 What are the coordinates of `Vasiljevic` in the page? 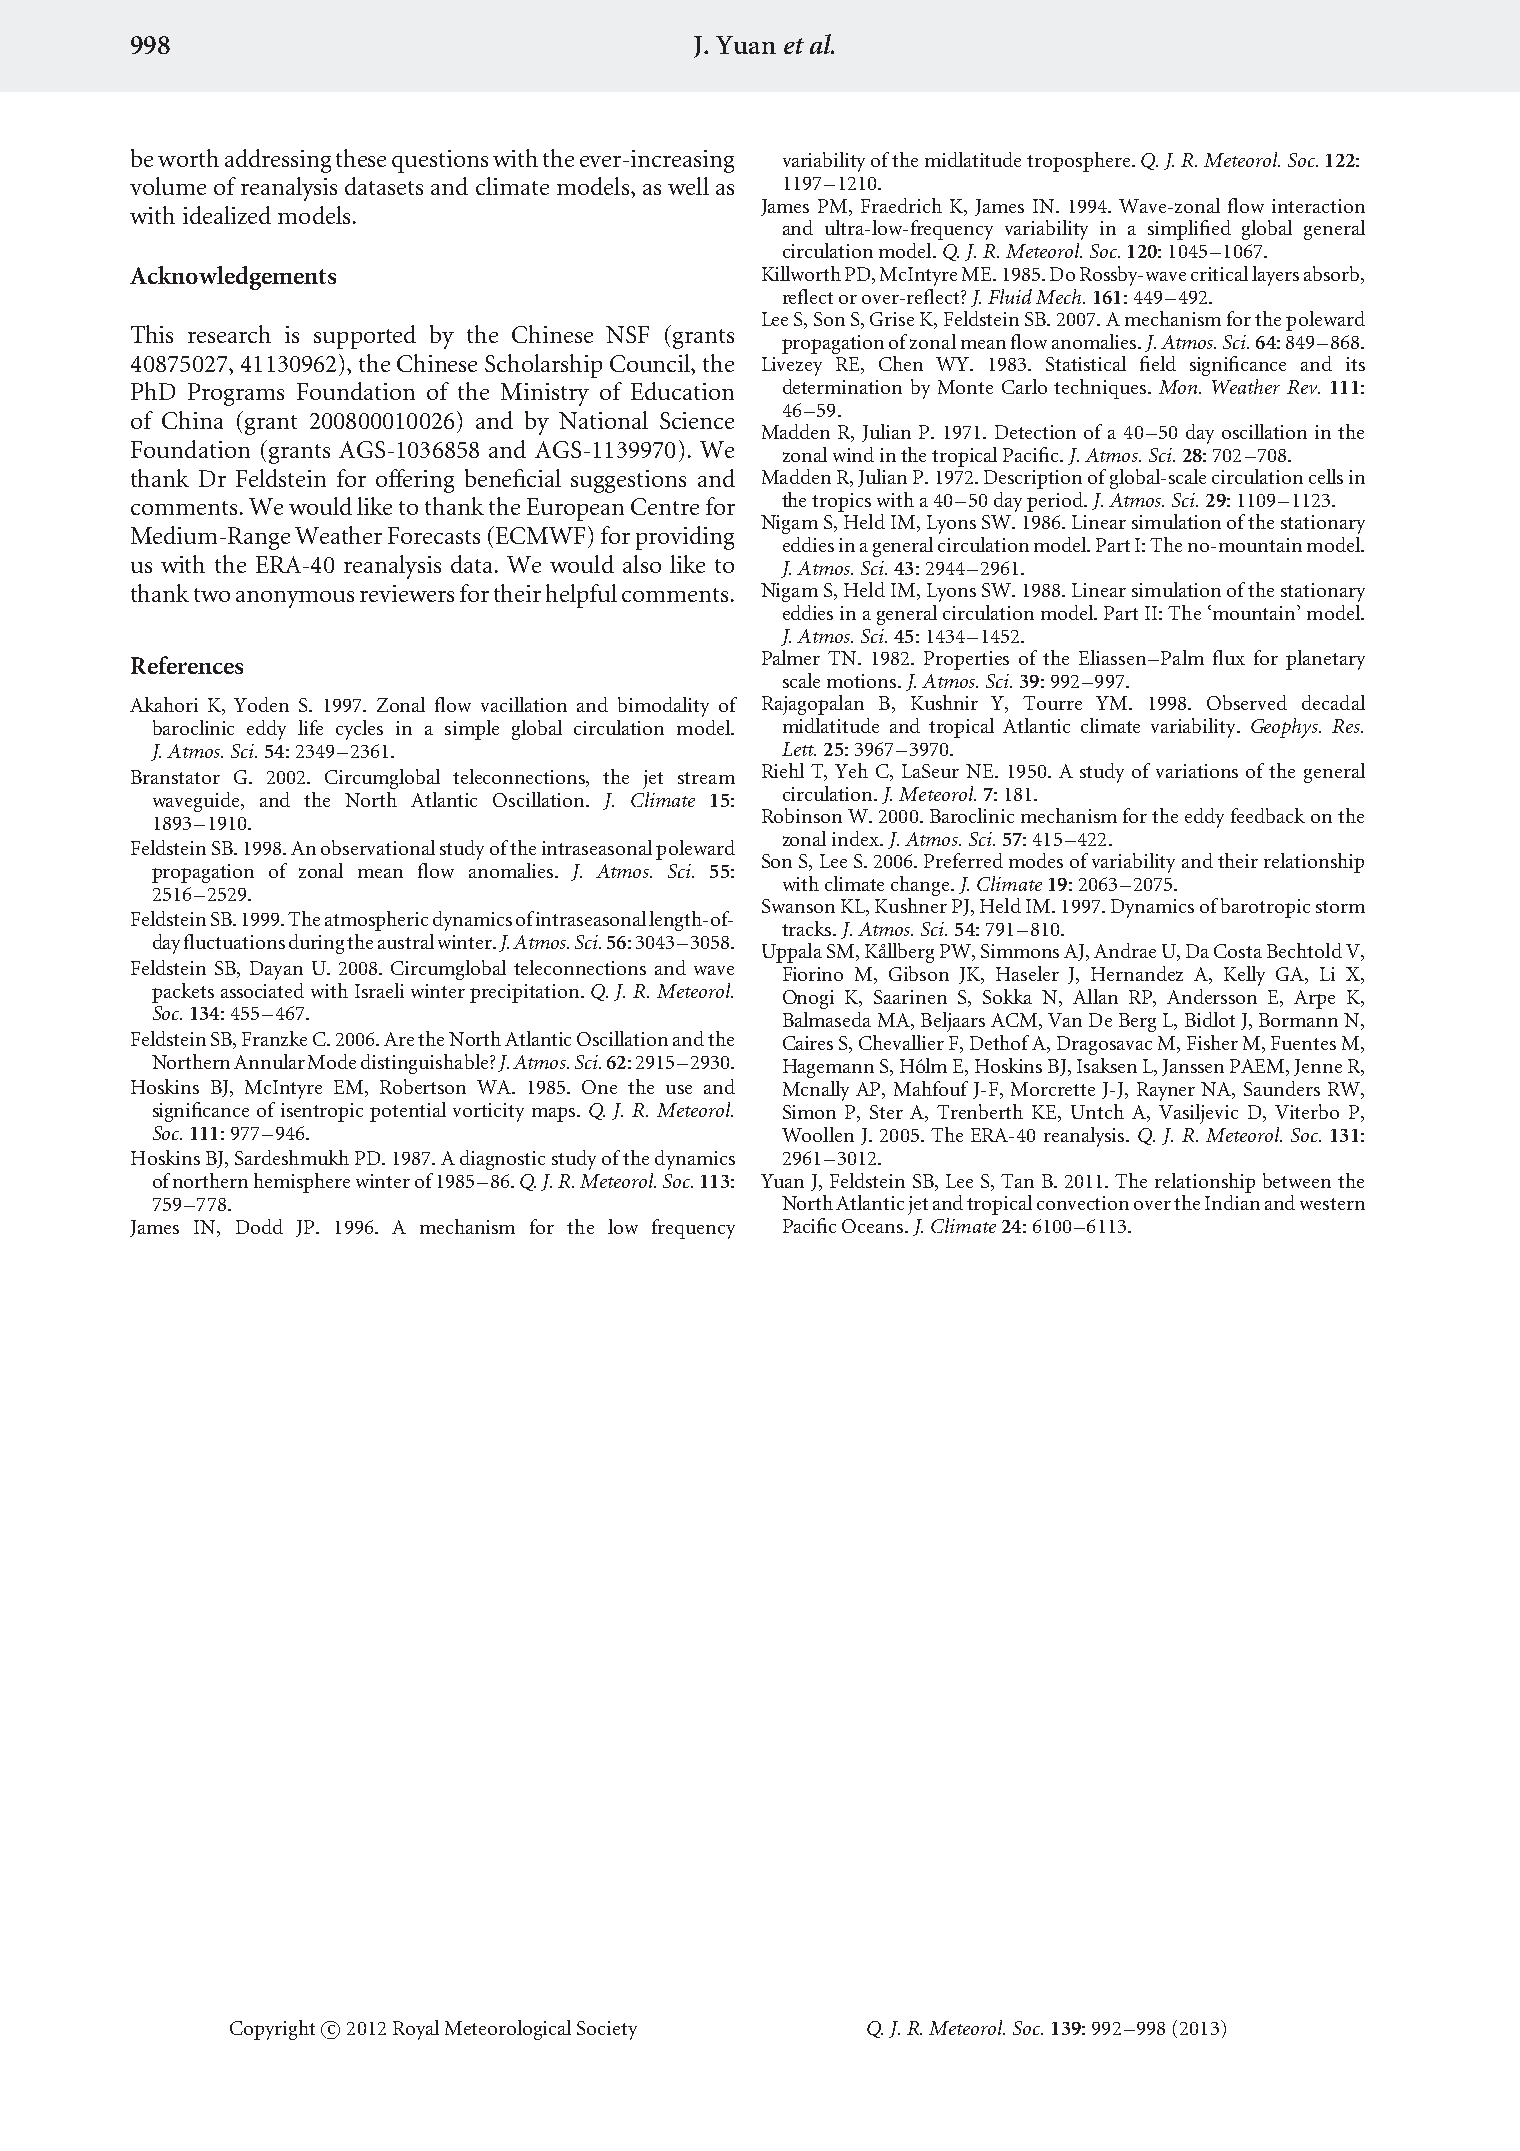 It's located at (1198, 1114).
